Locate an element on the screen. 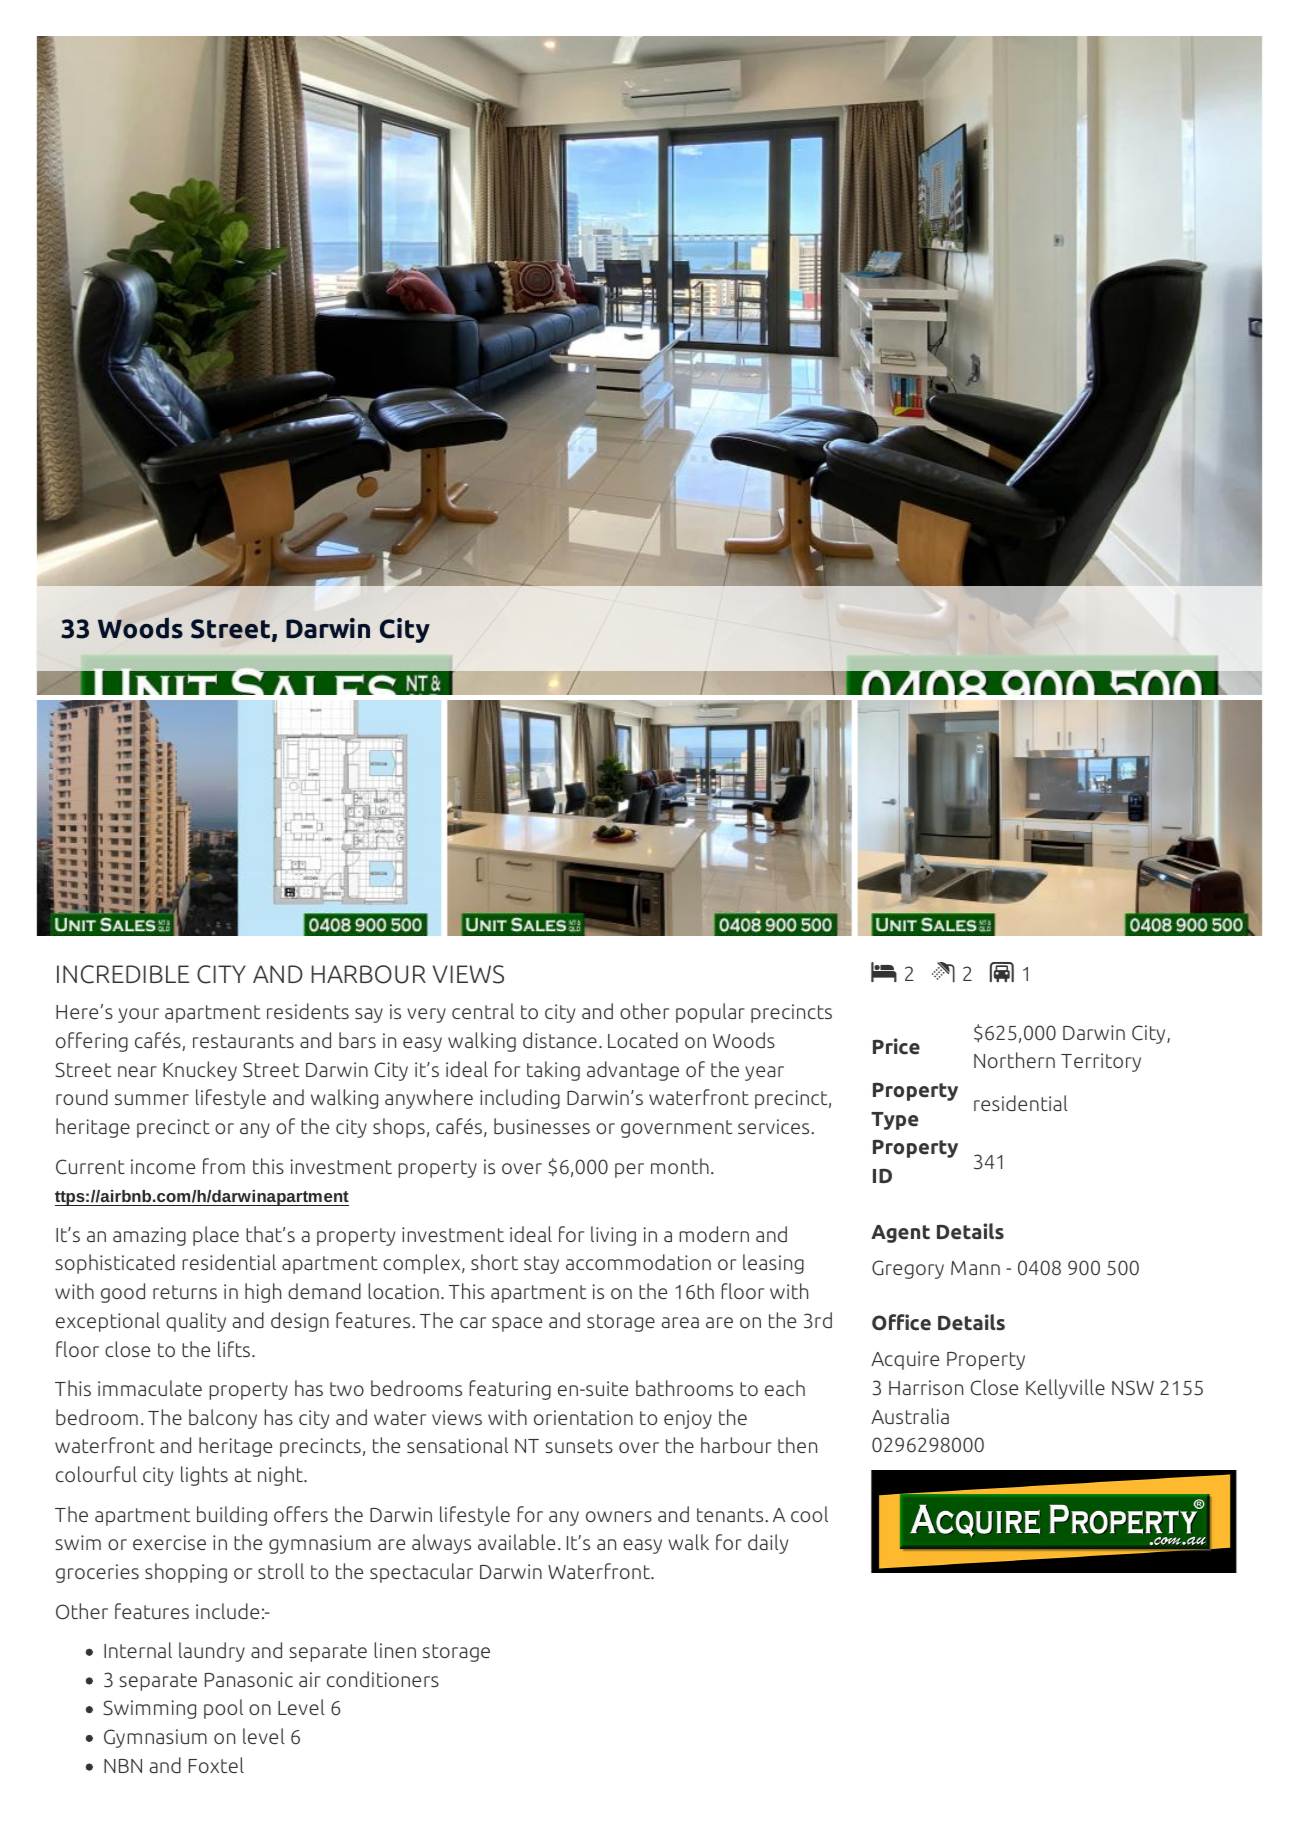 Image resolution: width=1299 pixels, height=1831 pixels. Harrison is located at coordinates (926, 1387).
